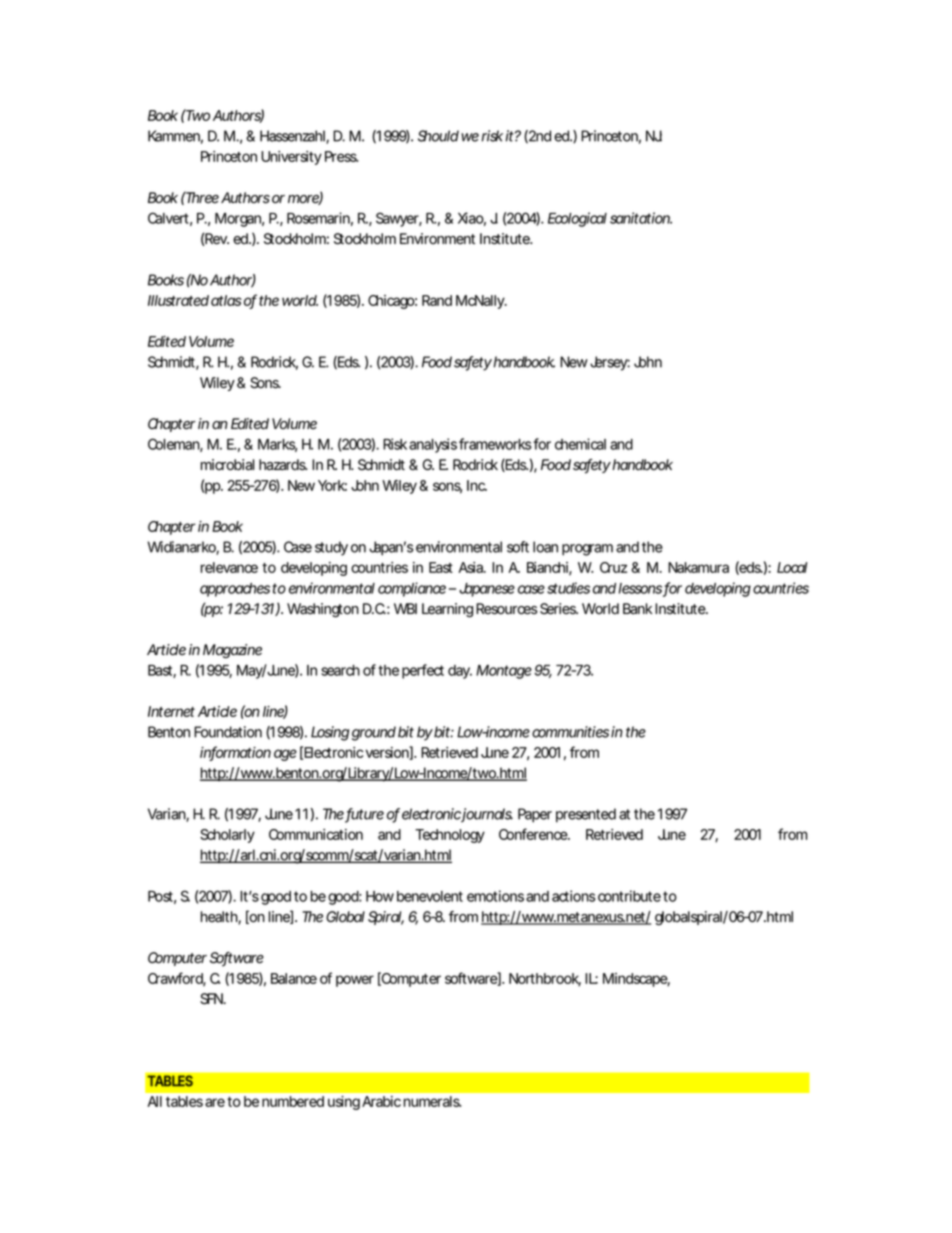 This screenshot has width=952, height=1233. What do you see at coordinates (294, 978) in the screenshot?
I see `Balance` at bounding box center [294, 978].
